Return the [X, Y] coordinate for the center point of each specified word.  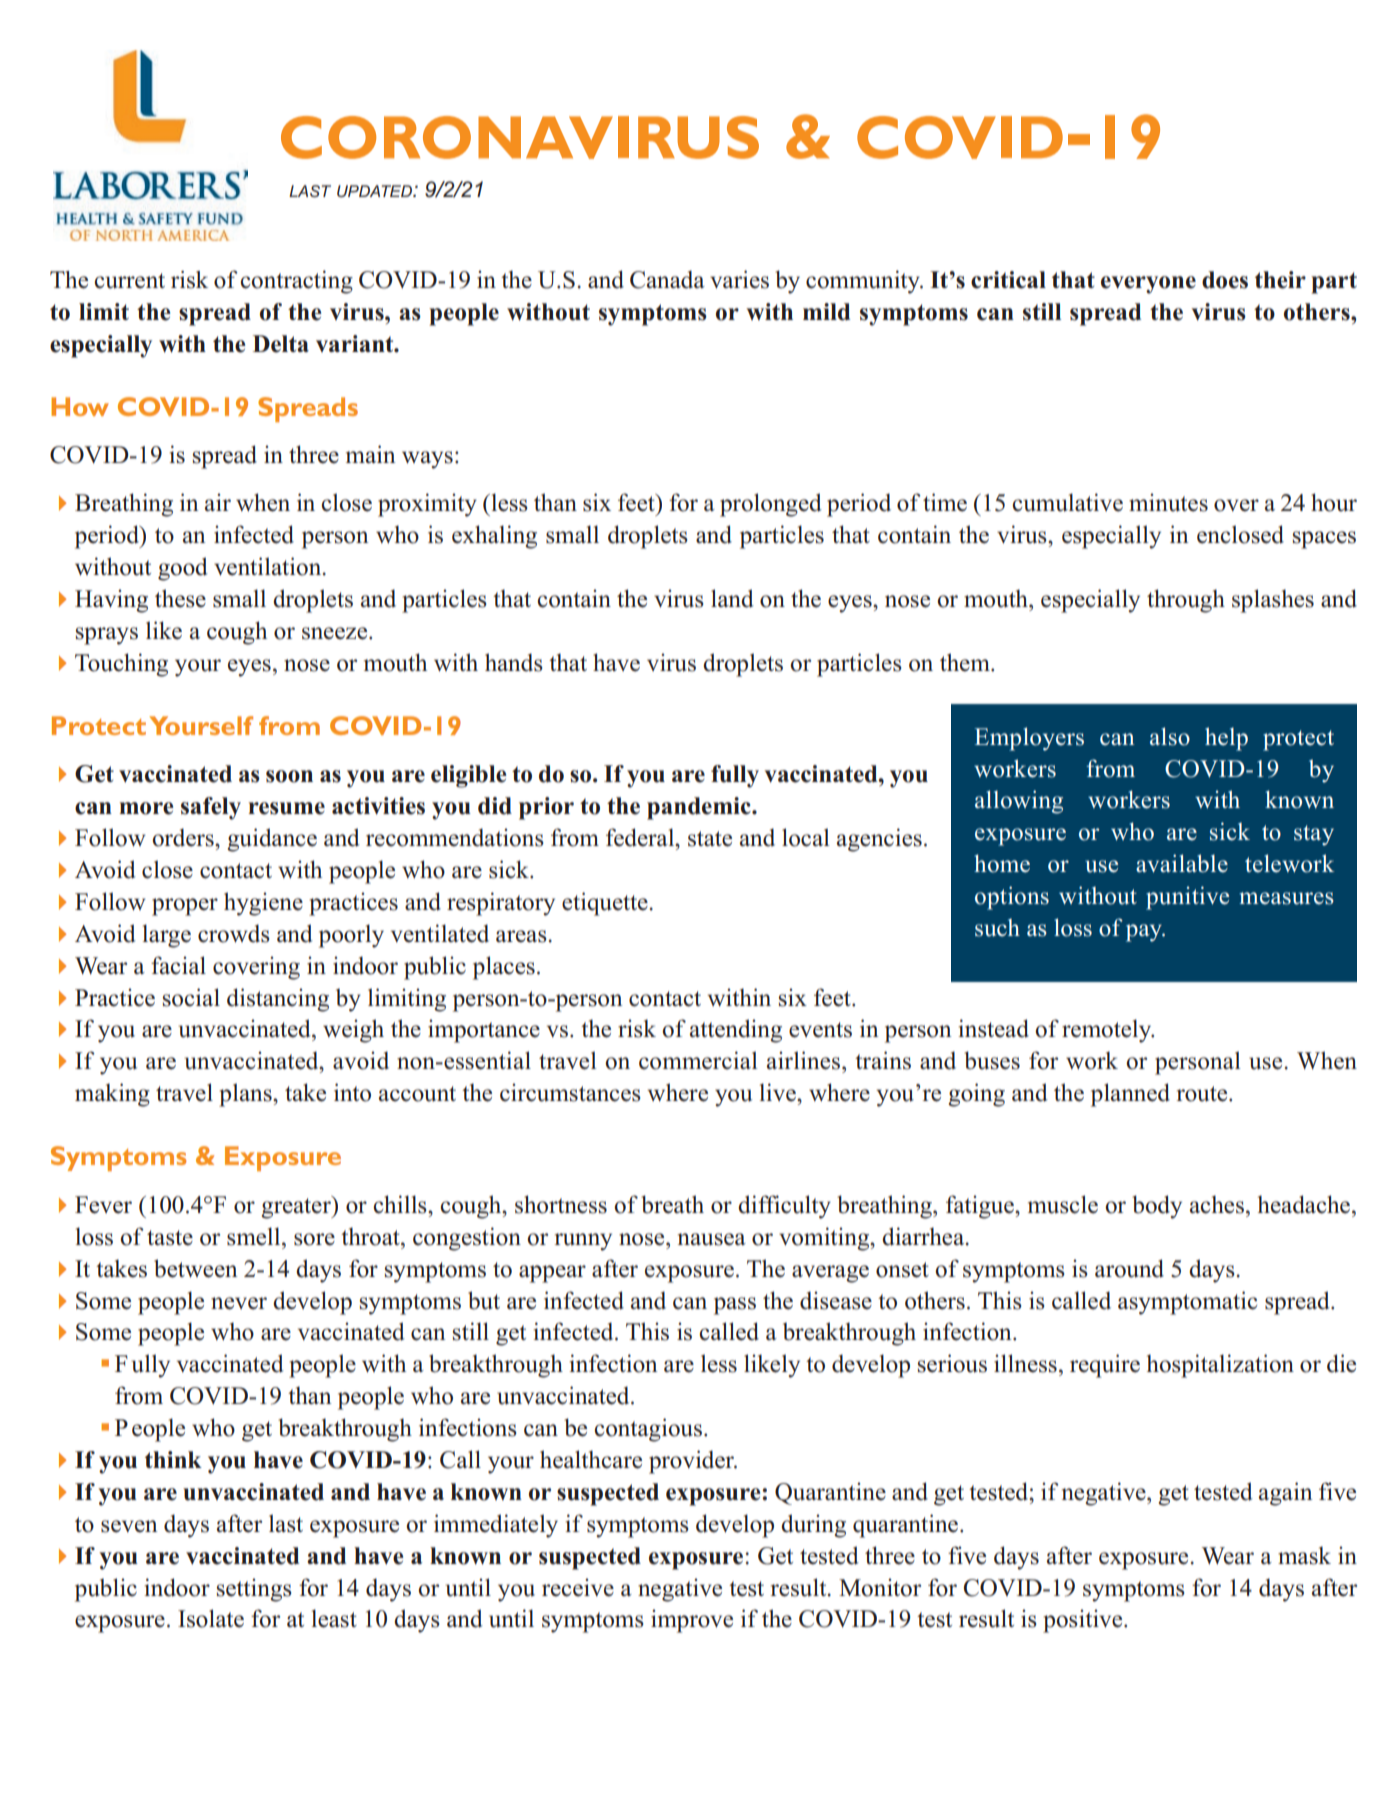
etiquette [605, 904]
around [1129, 1268]
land [732, 598]
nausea [712, 1239]
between [196, 1268]
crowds [234, 933]
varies [739, 279]
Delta [281, 344]
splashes [1273, 601]
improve [692, 1621]
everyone [1148, 285]
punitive [1187, 898]
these [180, 598]
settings [254, 1590]
